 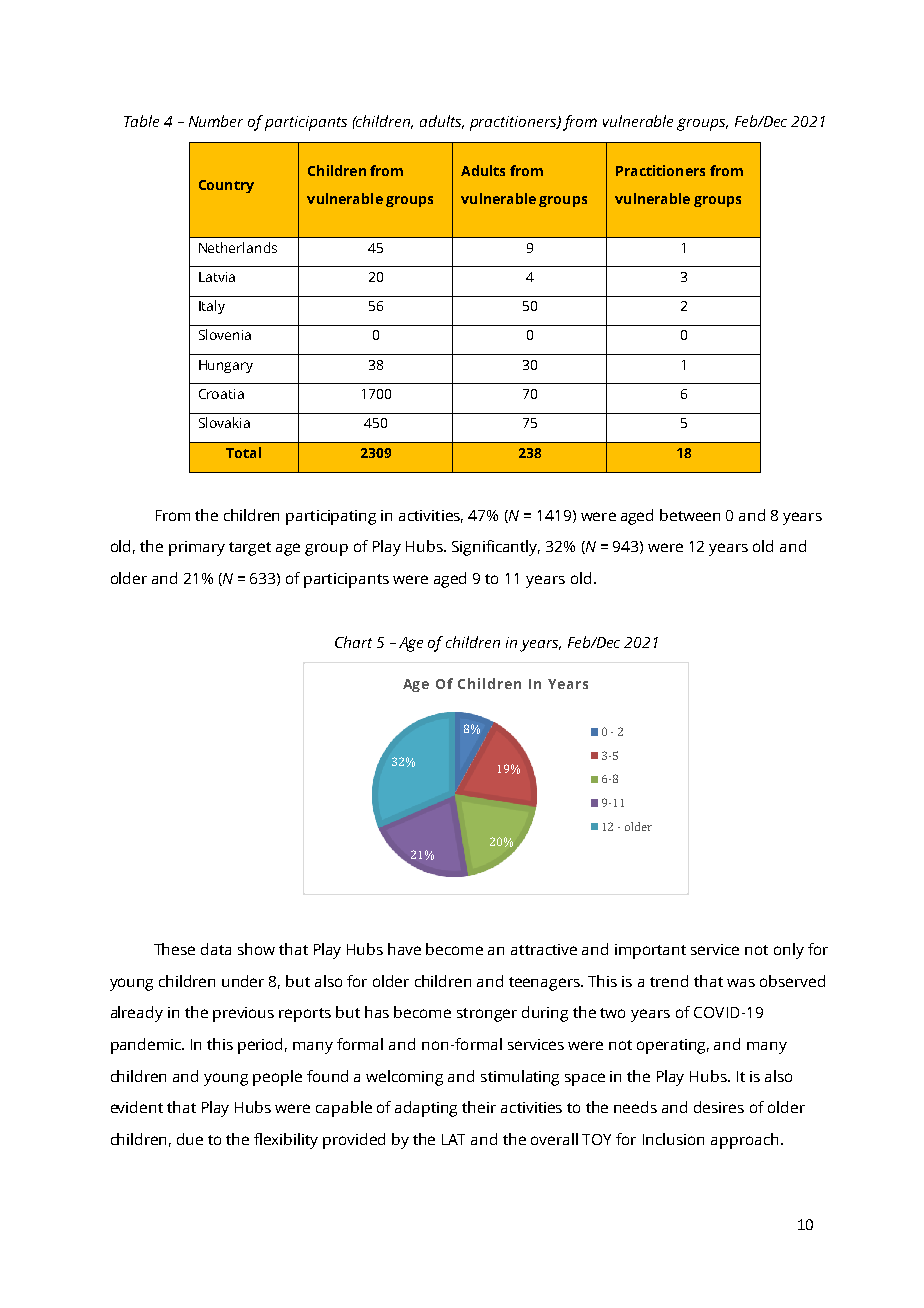 What do you see at coordinates (496, 548) in the page?
I see `Significantly` at bounding box center [496, 548].
